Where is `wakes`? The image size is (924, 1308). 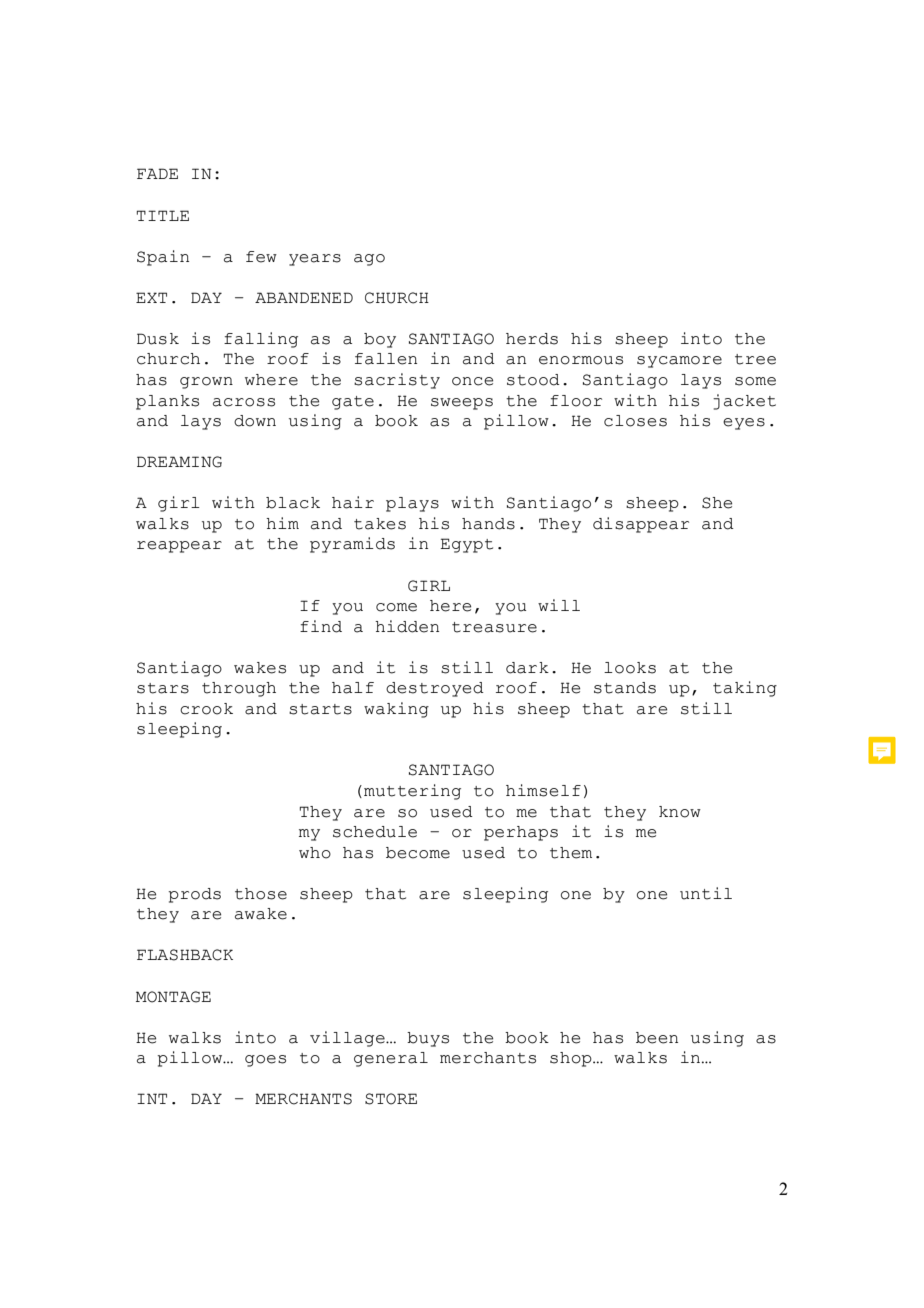 wakes is located at coordinates (260, 668).
